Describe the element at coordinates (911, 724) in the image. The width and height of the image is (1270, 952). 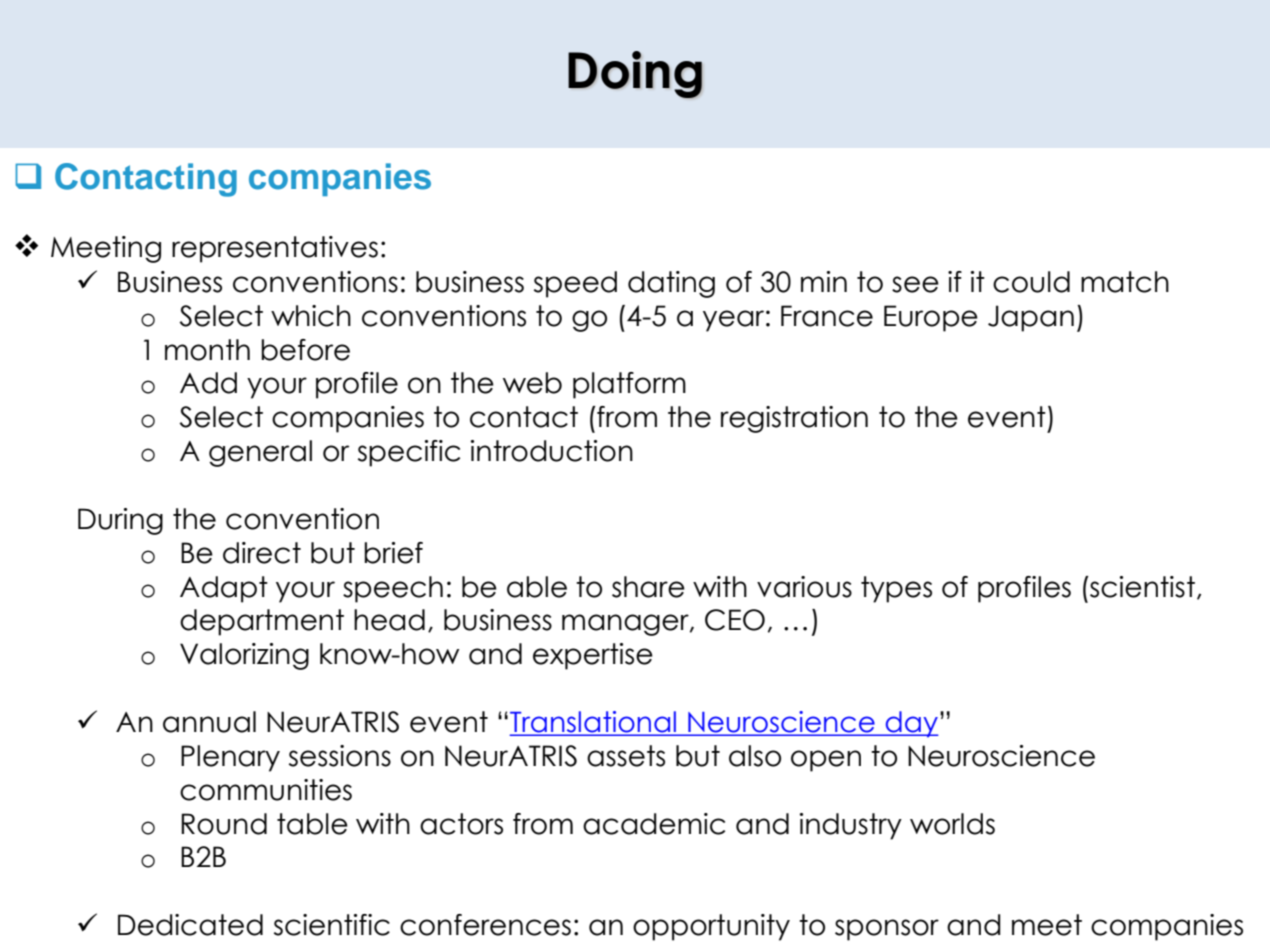
I see `day` at that location.
